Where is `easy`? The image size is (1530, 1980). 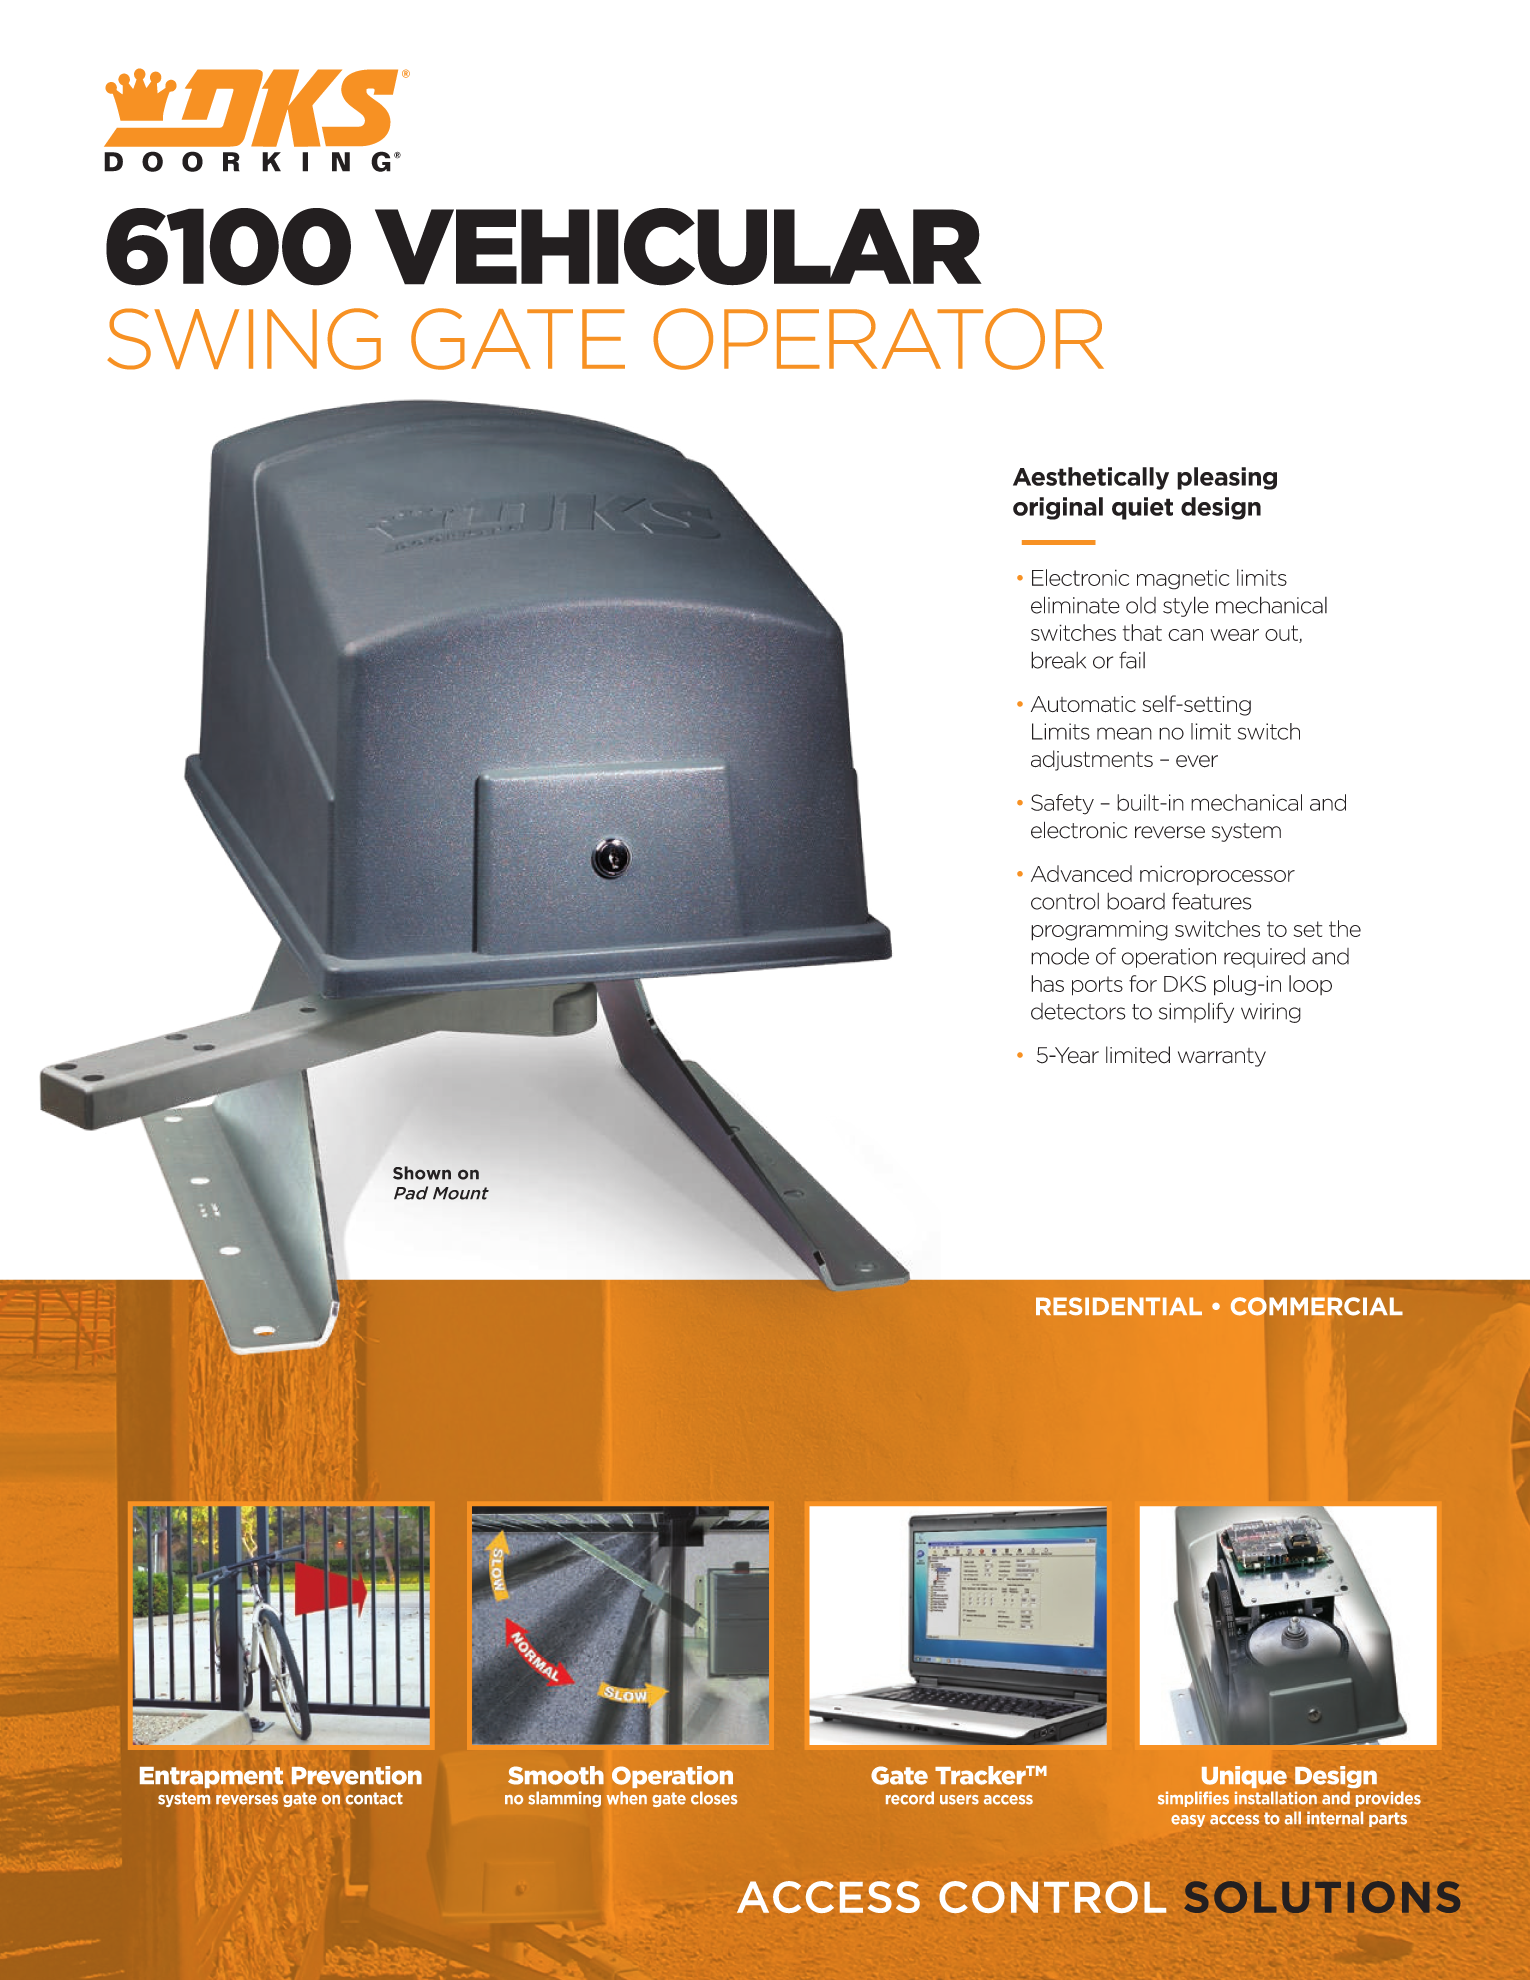 easy is located at coordinates (1188, 1821).
